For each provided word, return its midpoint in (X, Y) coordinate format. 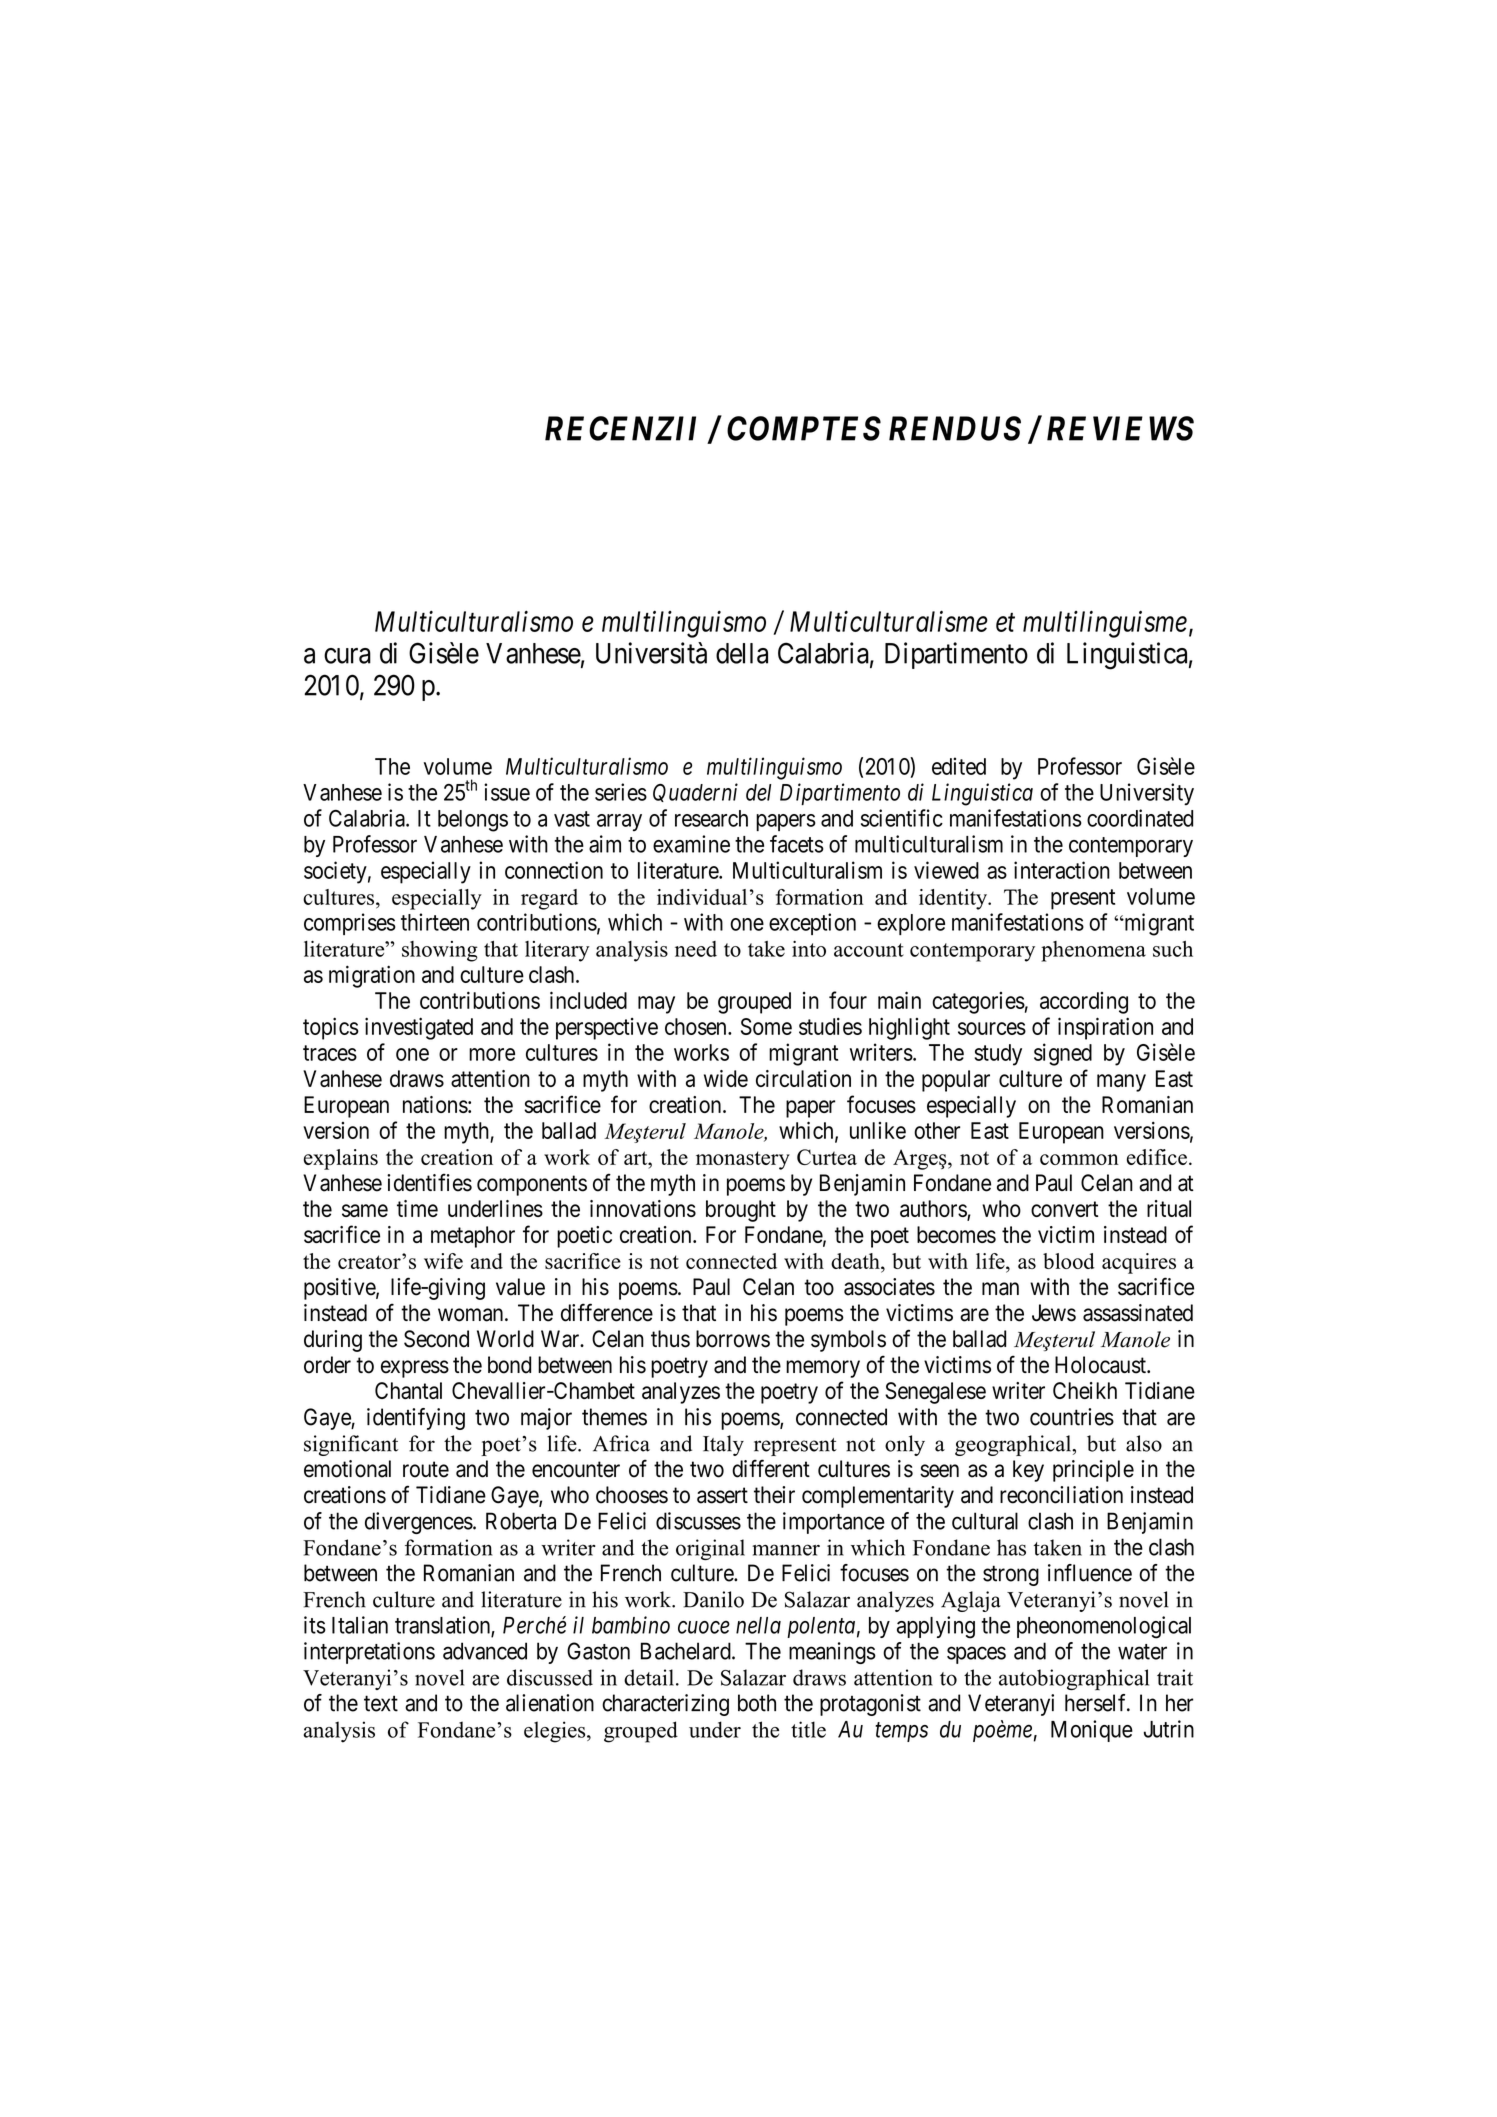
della (742, 653)
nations (435, 1104)
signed (1063, 1054)
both (757, 1703)
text (381, 1704)
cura (347, 656)
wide (726, 1078)
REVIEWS (1120, 428)
